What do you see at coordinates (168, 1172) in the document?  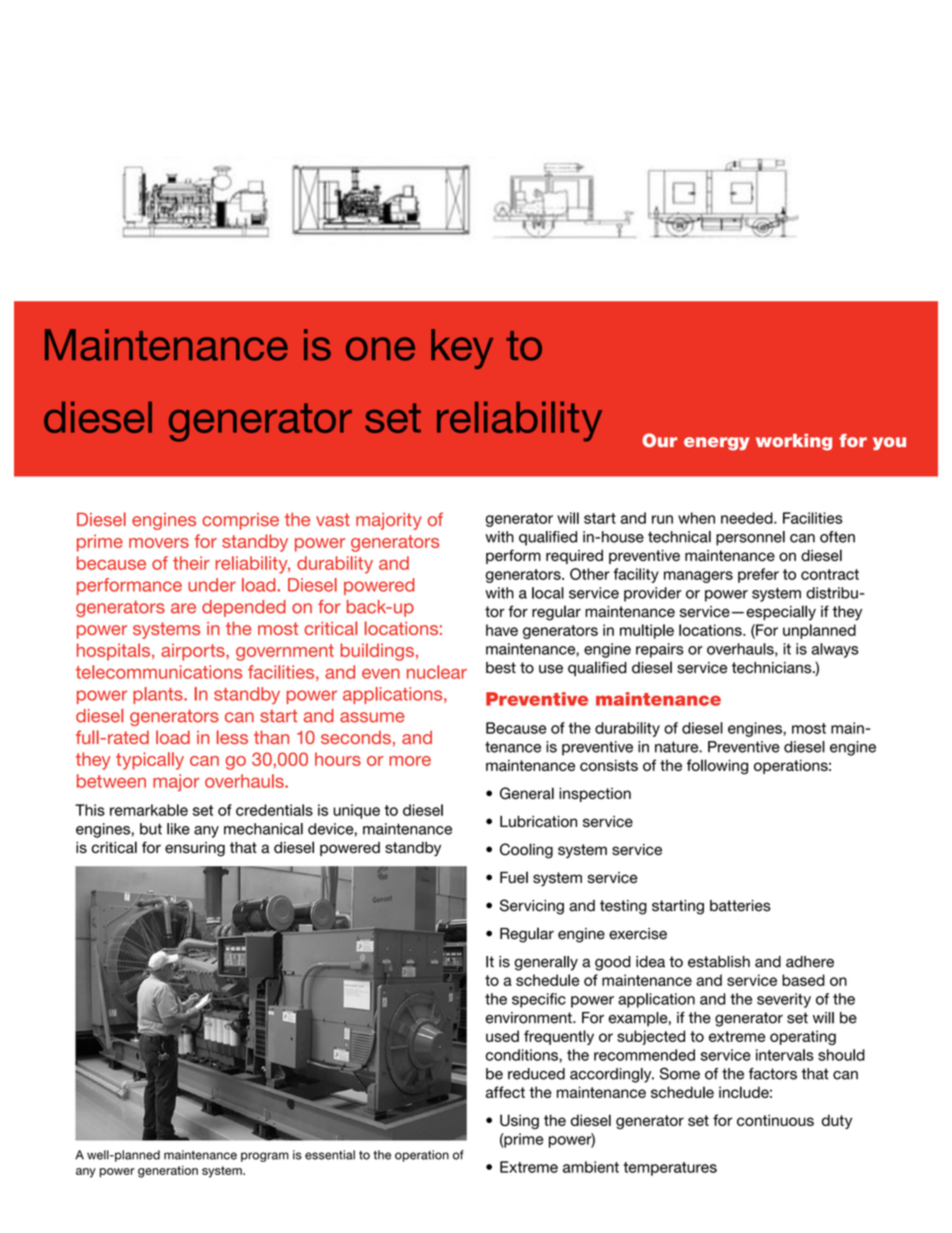 I see `generation` at bounding box center [168, 1172].
